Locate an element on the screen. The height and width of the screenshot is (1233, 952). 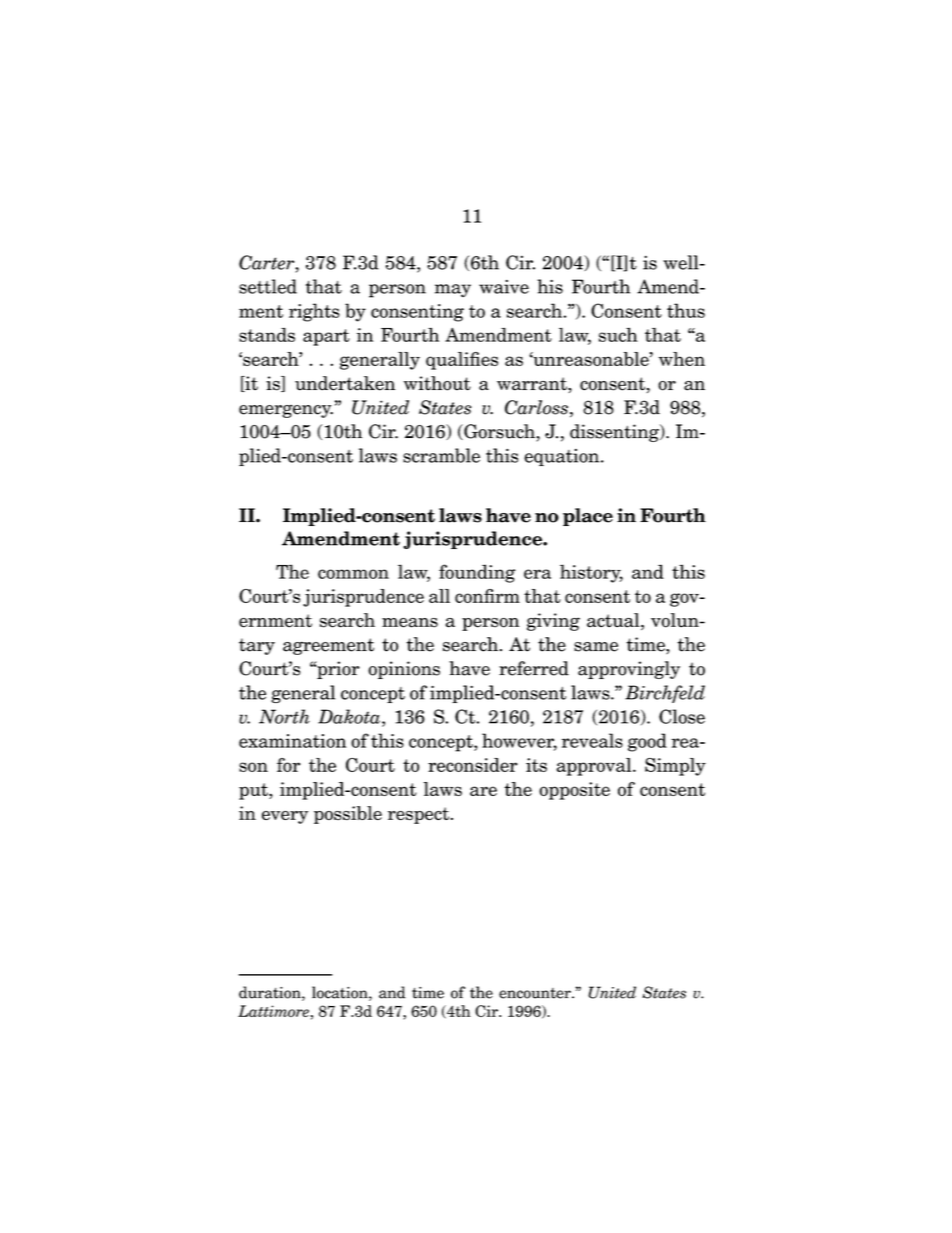
good is located at coordinates (647, 742).
